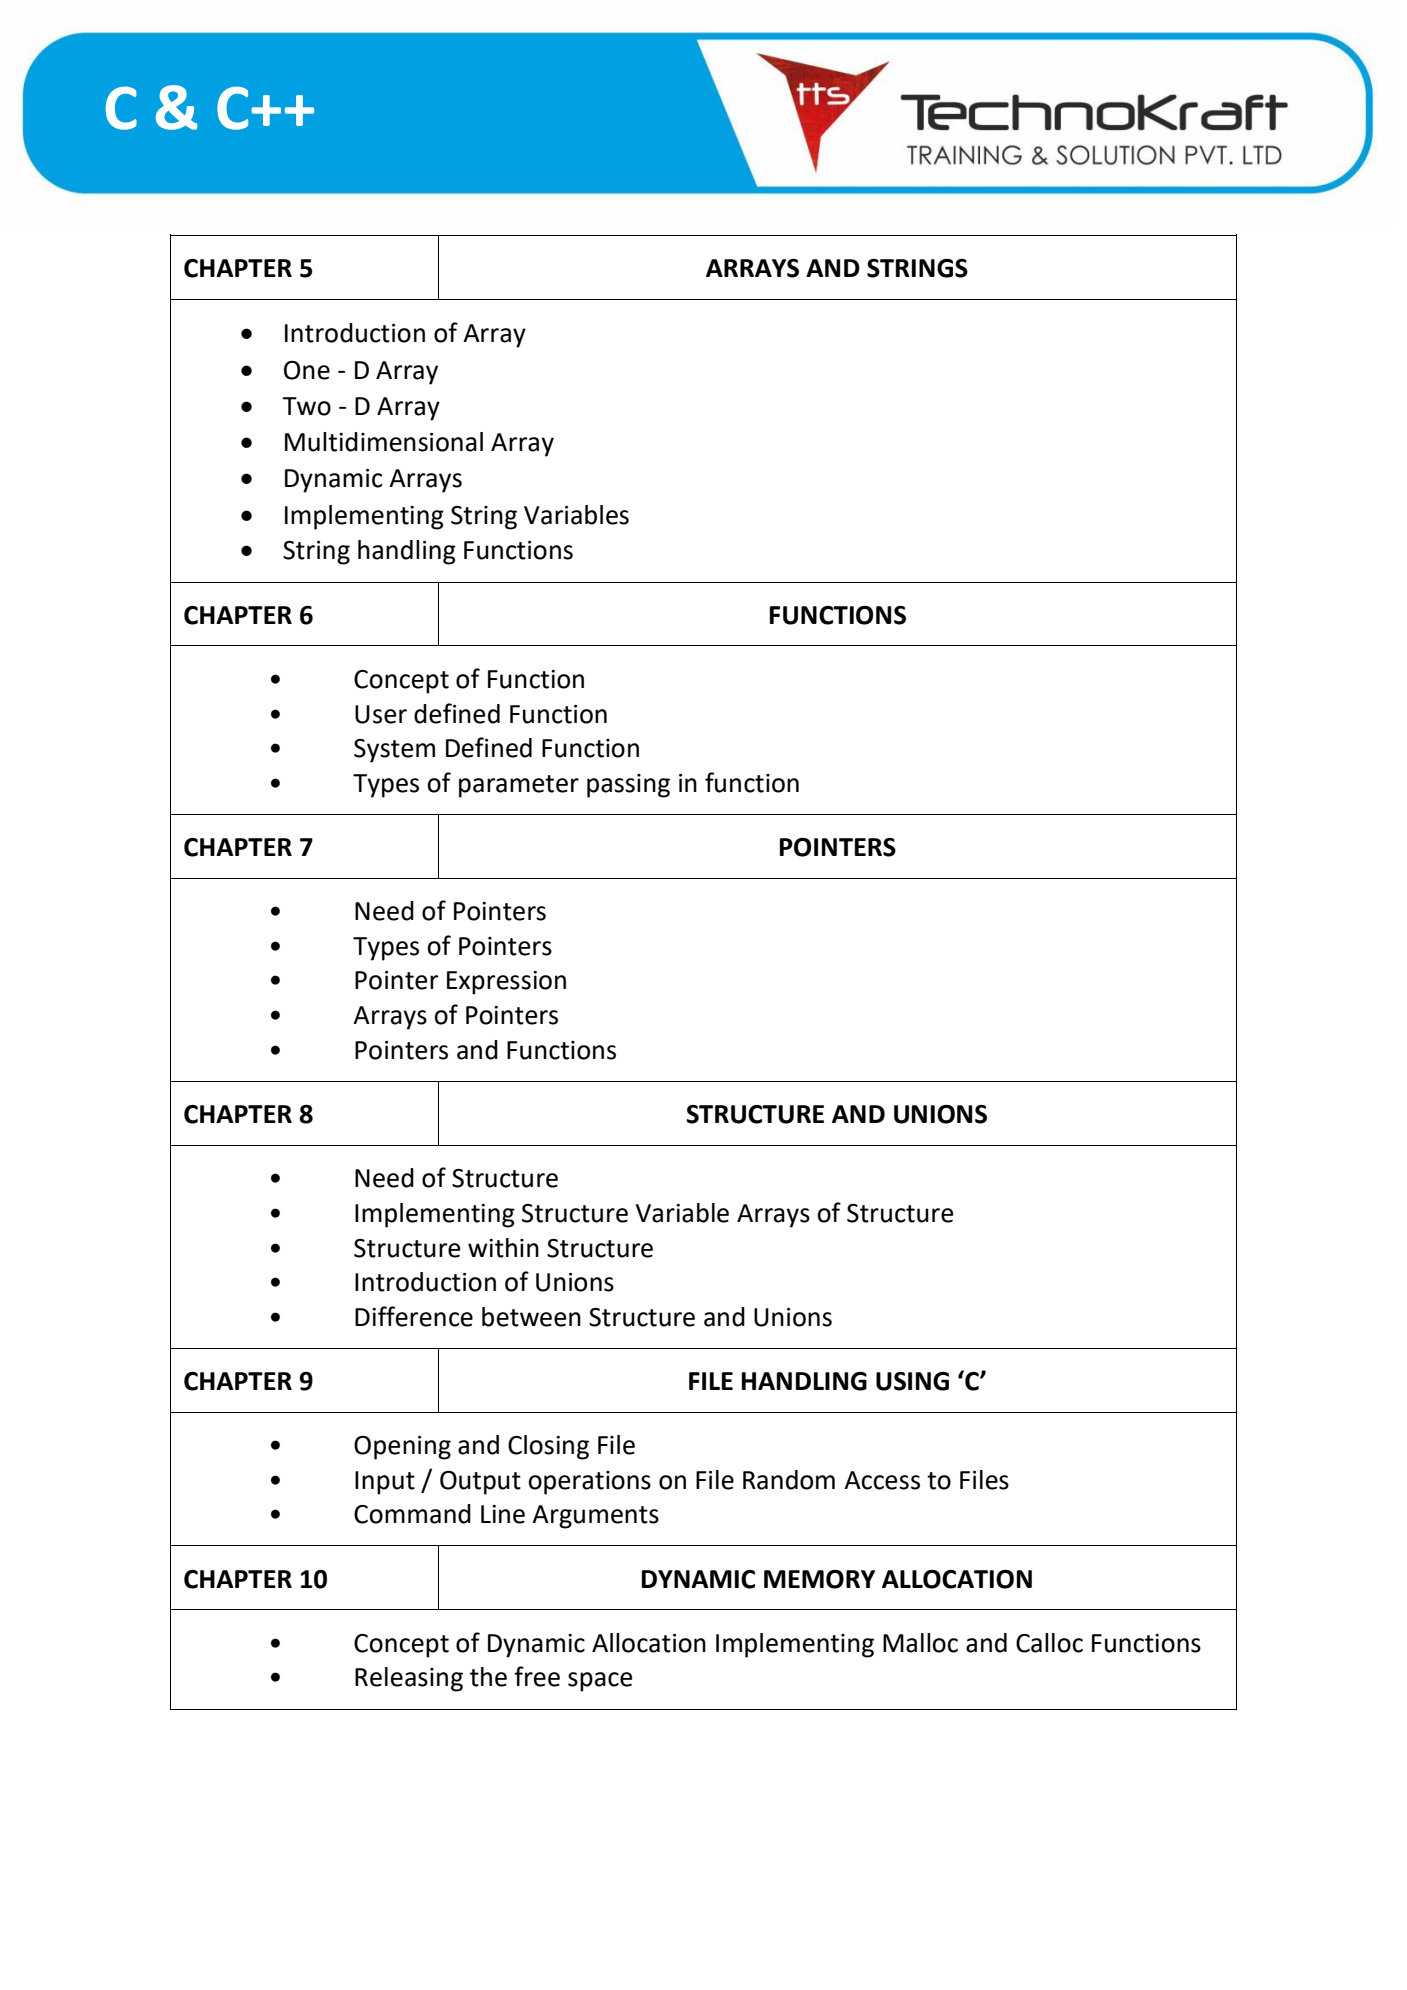  I want to click on passing, so click(628, 786).
